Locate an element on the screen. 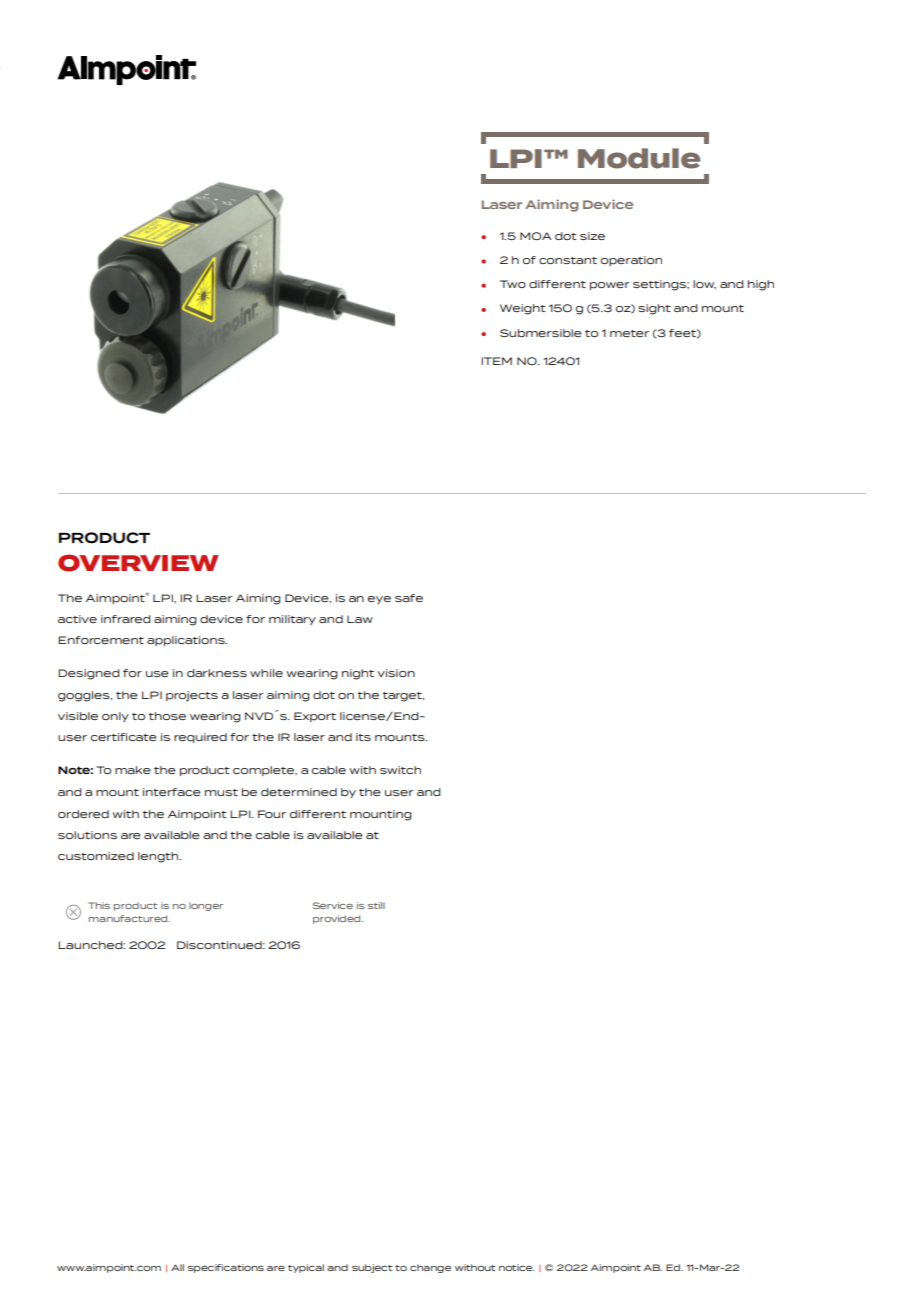 This screenshot has height=1308, width=924. switch is located at coordinates (400, 770).
